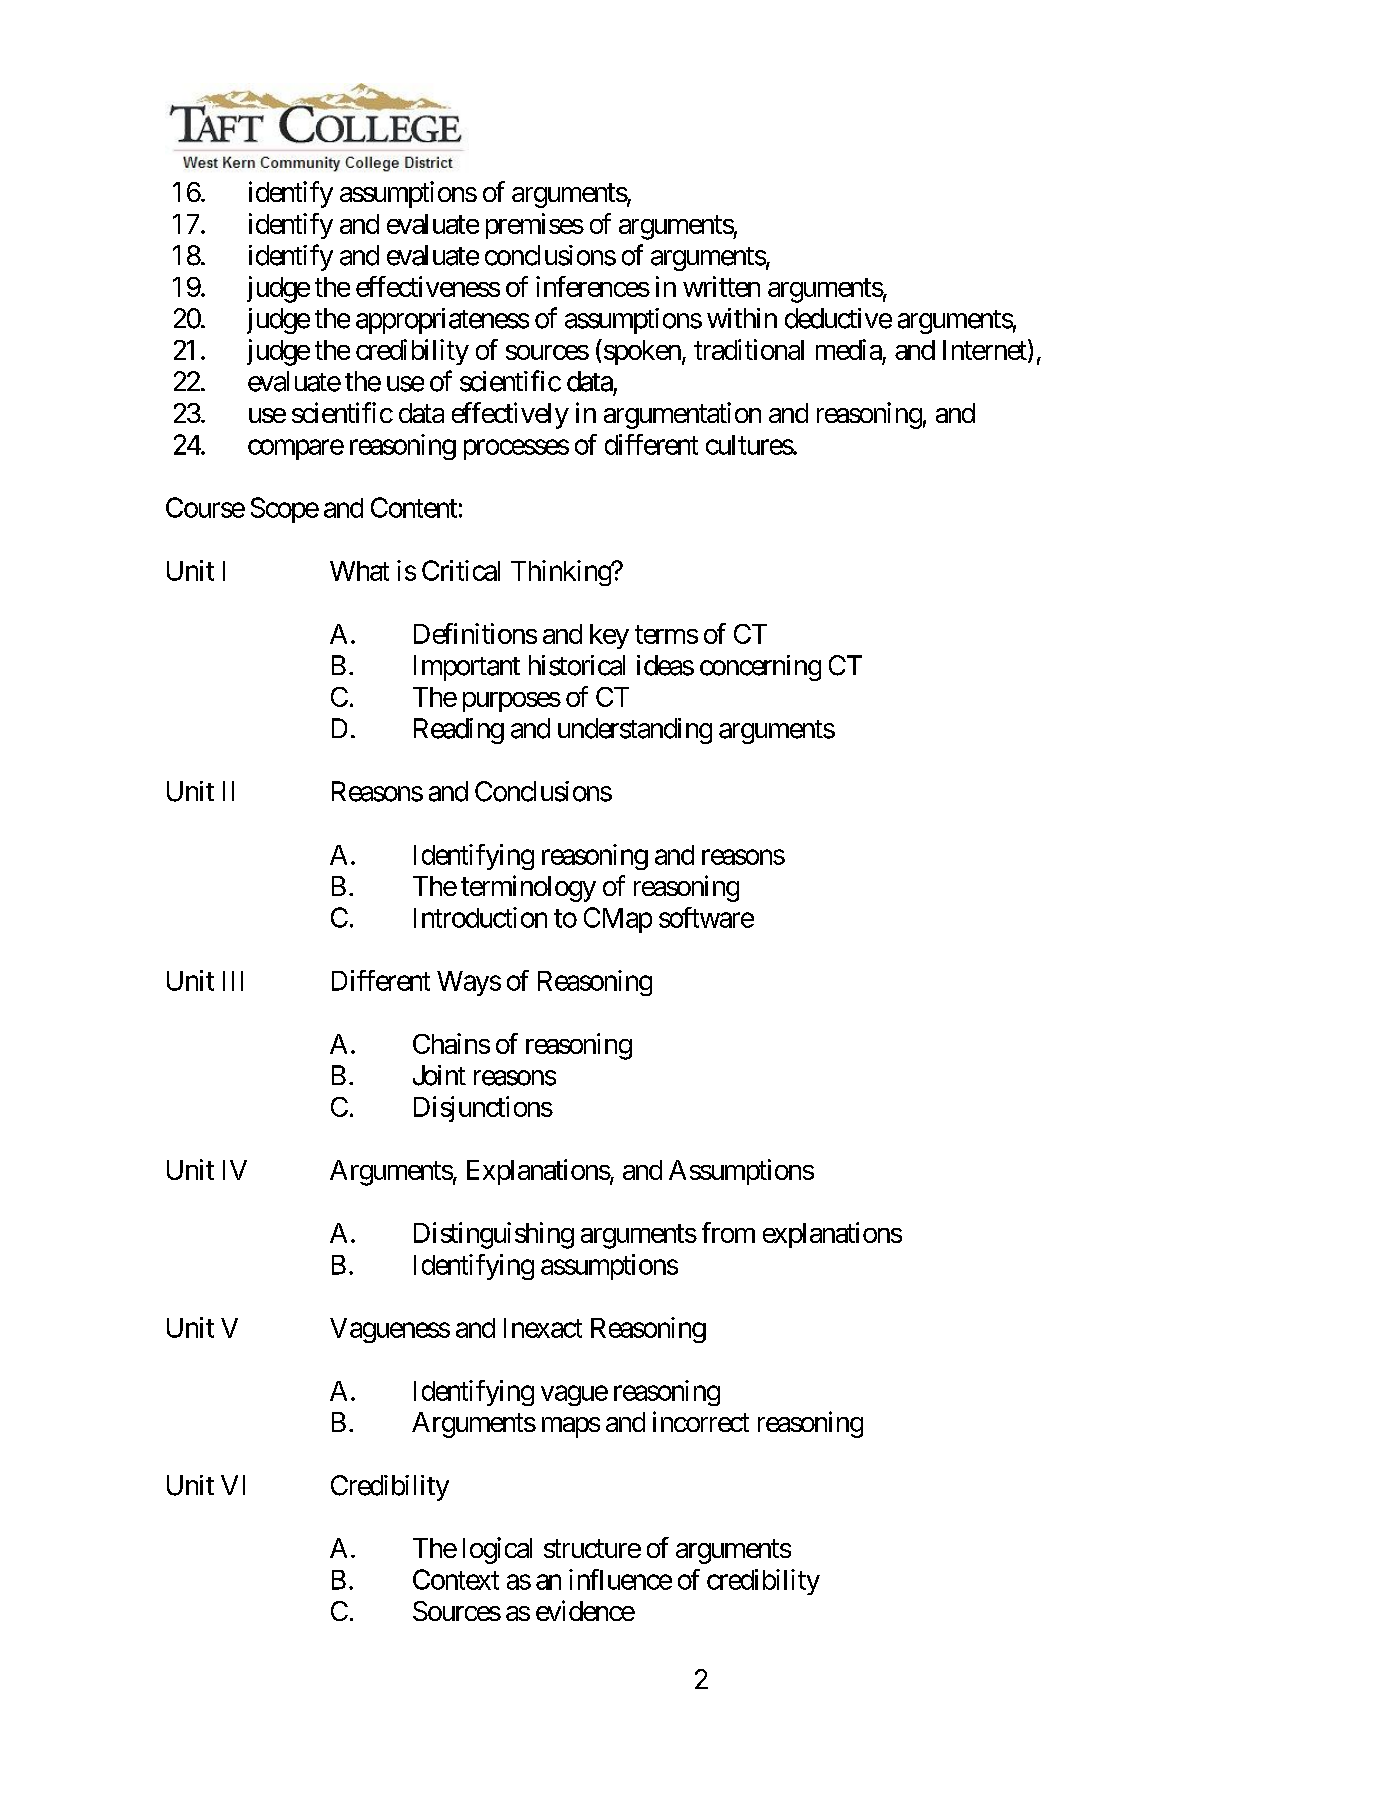 The width and height of the image is (1399, 1810). What do you see at coordinates (641, 352) in the image?
I see `spoken` at bounding box center [641, 352].
